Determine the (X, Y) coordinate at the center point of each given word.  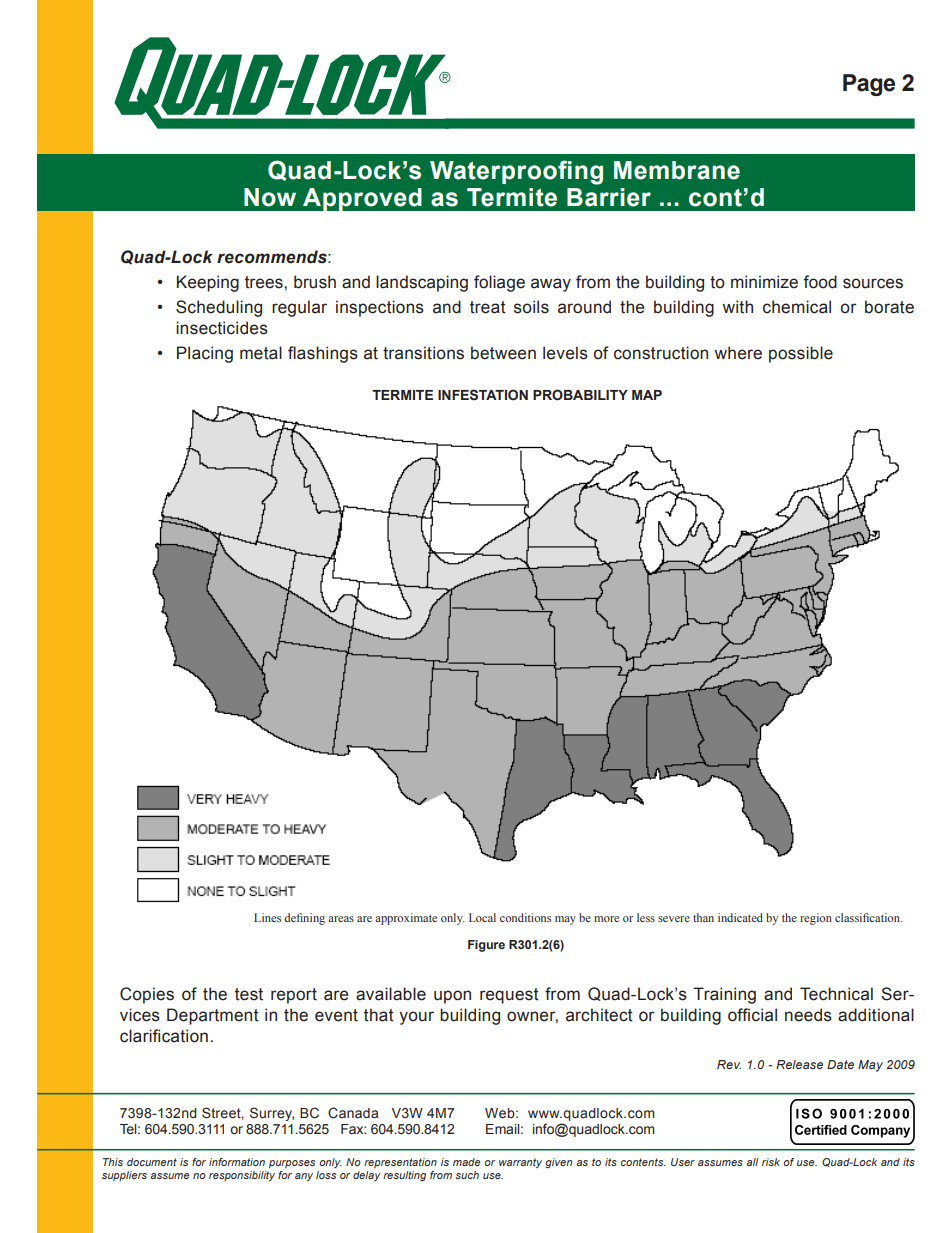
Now (270, 197)
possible (801, 354)
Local (482, 917)
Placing (205, 354)
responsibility (242, 1176)
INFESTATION (483, 395)
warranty (520, 1163)
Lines (267, 917)
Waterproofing (516, 172)
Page (869, 85)
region (816, 919)
